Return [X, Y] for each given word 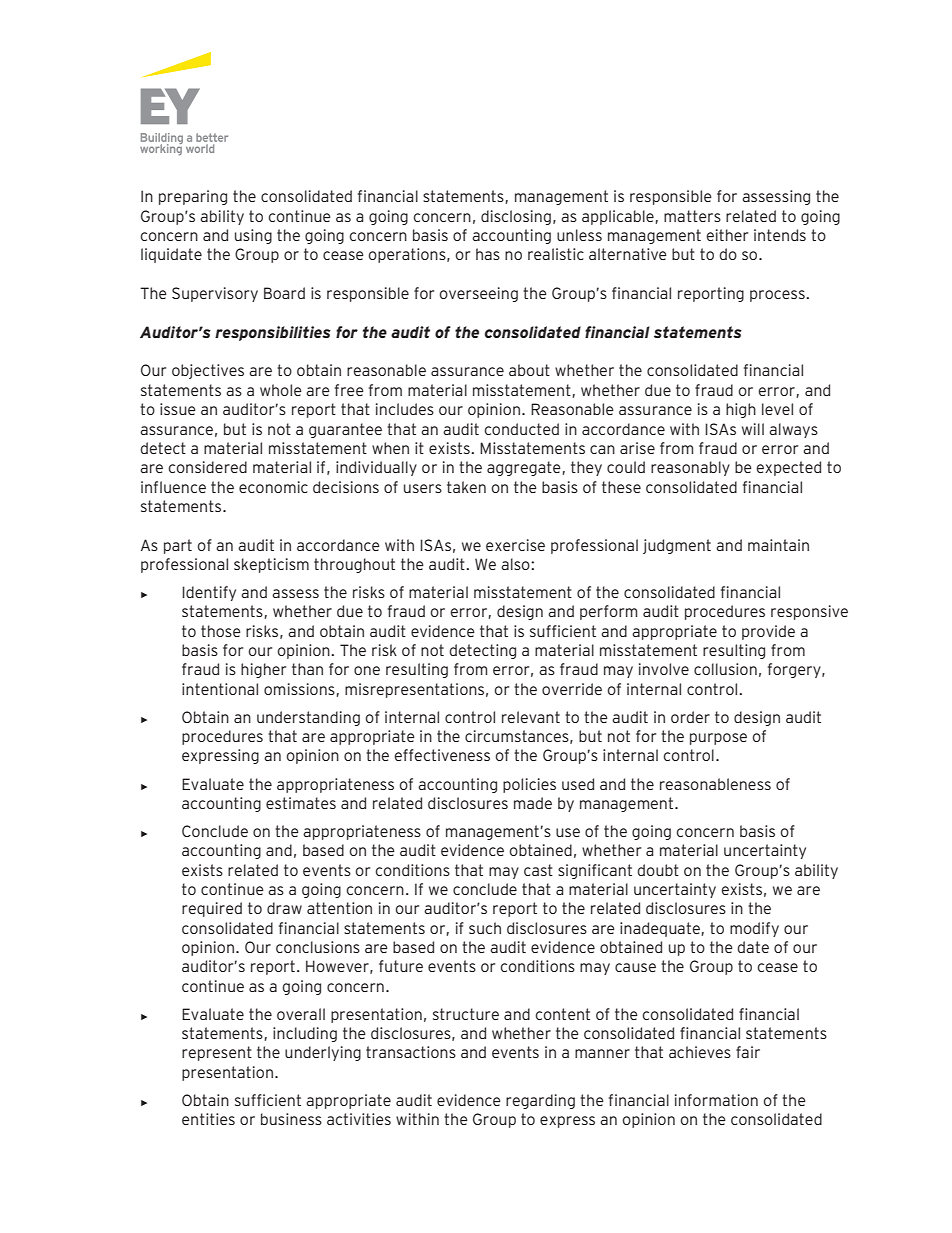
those [221, 631]
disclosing [516, 217]
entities [208, 1119]
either [727, 235]
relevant [531, 717]
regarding [540, 1101]
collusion [725, 669]
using [253, 236]
